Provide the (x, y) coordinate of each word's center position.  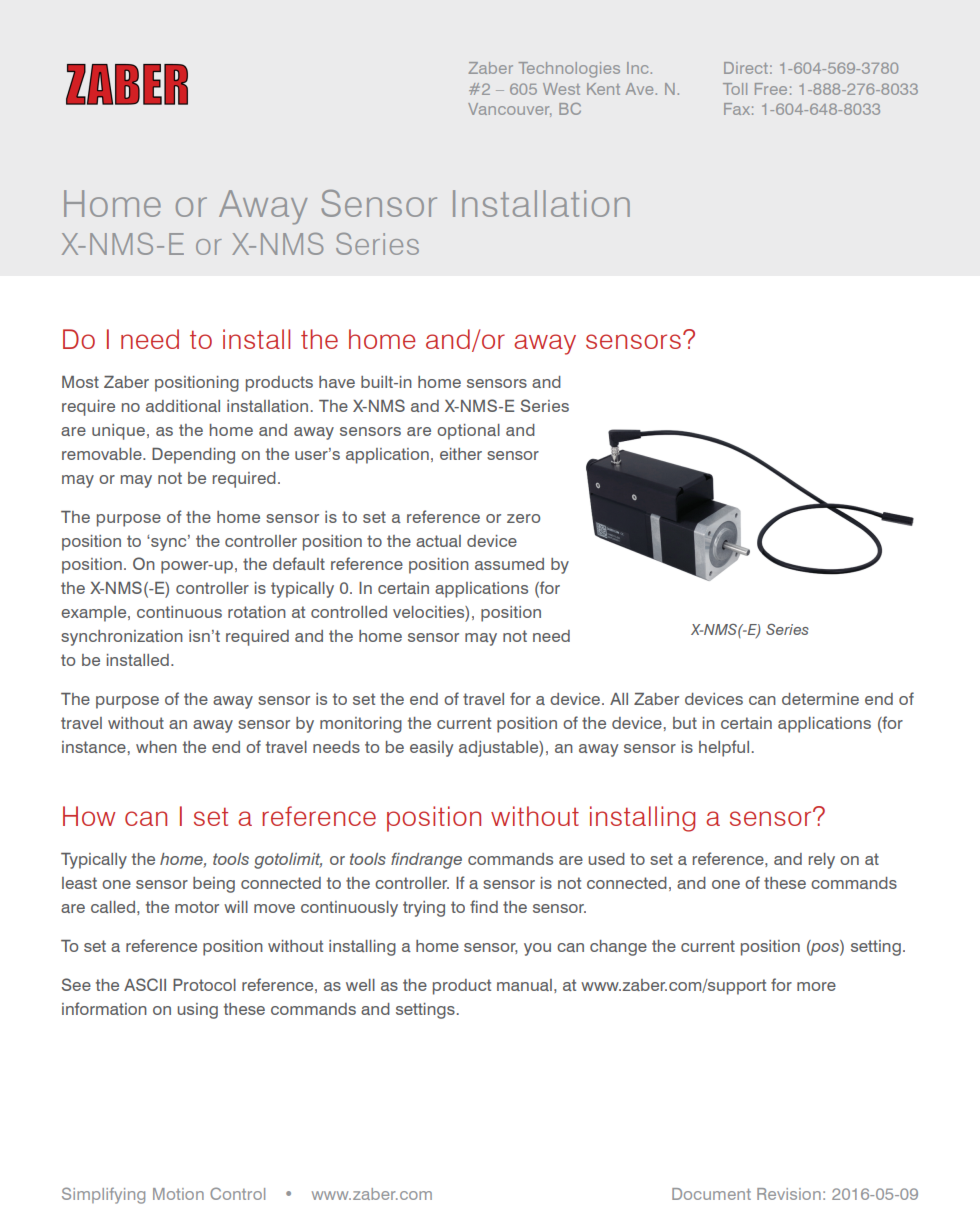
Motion (178, 1194)
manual (524, 985)
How (89, 816)
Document (711, 1194)
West (561, 89)
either (461, 454)
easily (431, 749)
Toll (735, 89)
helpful (724, 748)
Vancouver (509, 110)
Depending (193, 456)
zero (523, 518)
